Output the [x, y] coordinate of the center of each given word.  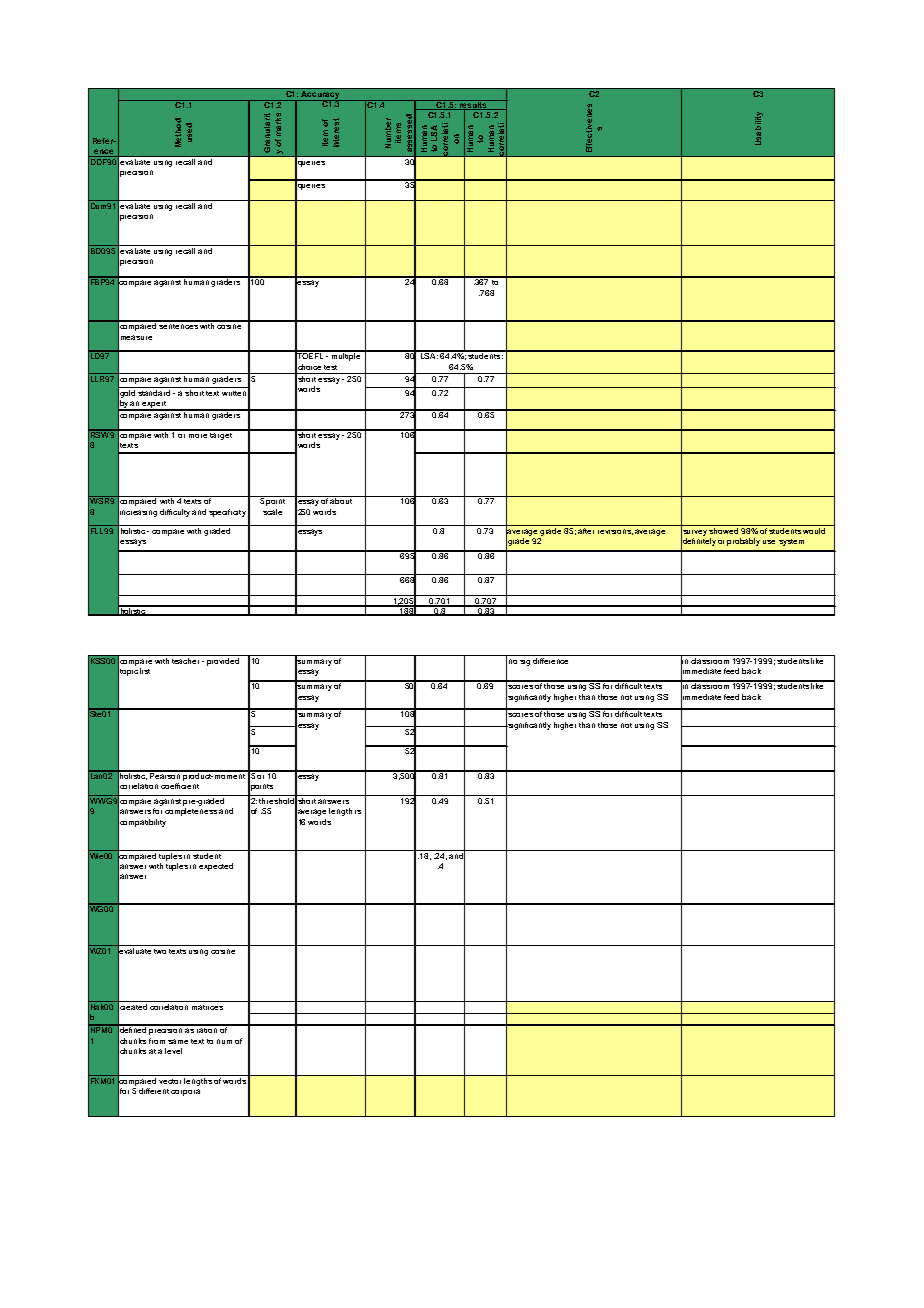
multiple [346, 356]
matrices [208, 1005]
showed [724, 529]
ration [208, 1029]
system [791, 542]
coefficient [180, 786]
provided [224, 660]
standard [154, 391]
